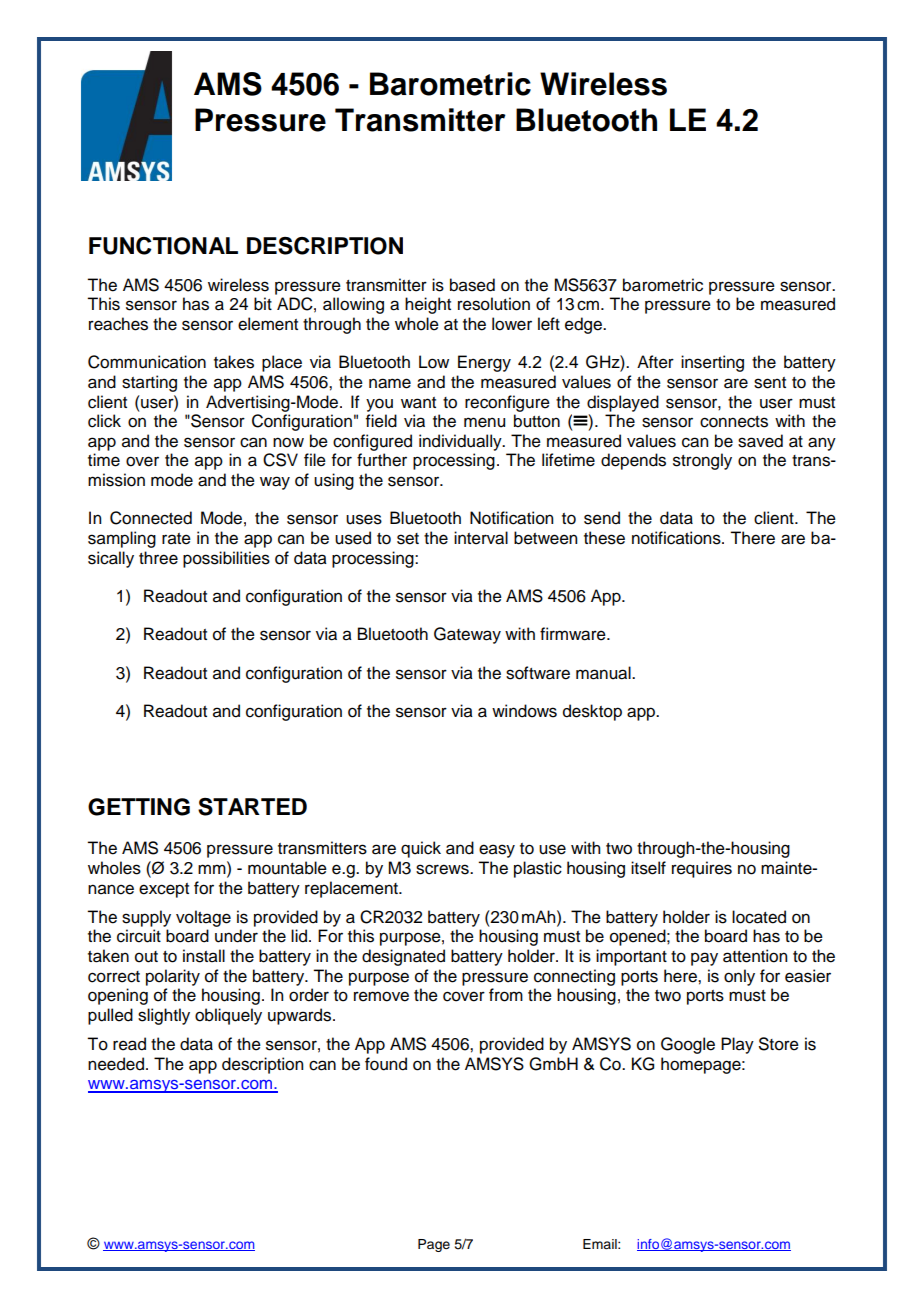 The width and height of the screenshot is (924, 1308). What do you see at coordinates (472, 285) in the screenshot?
I see `based` at bounding box center [472, 285].
